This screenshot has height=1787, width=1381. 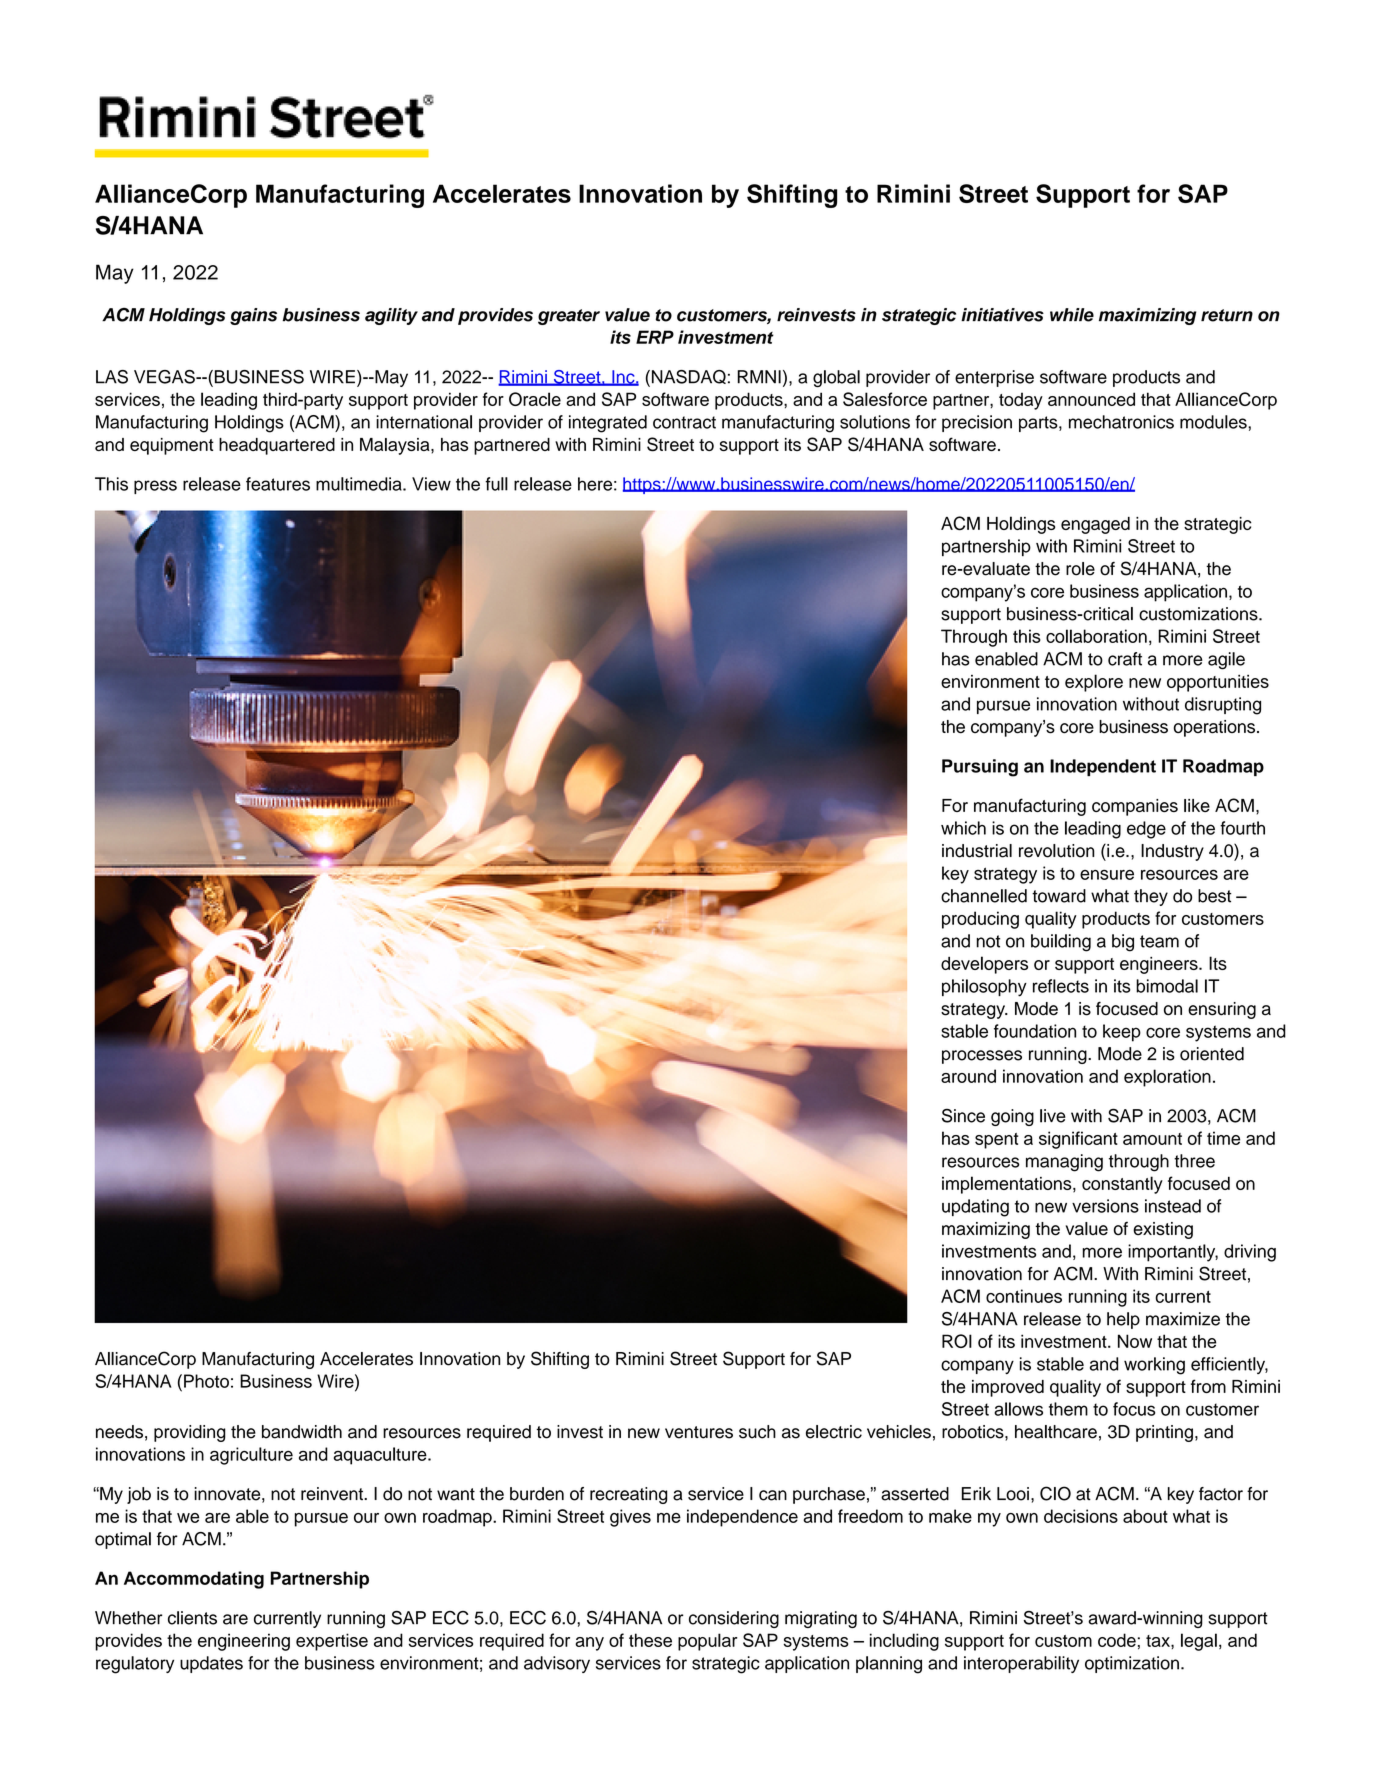 What do you see at coordinates (963, 828) in the screenshot?
I see `which` at bounding box center [963, 828].
